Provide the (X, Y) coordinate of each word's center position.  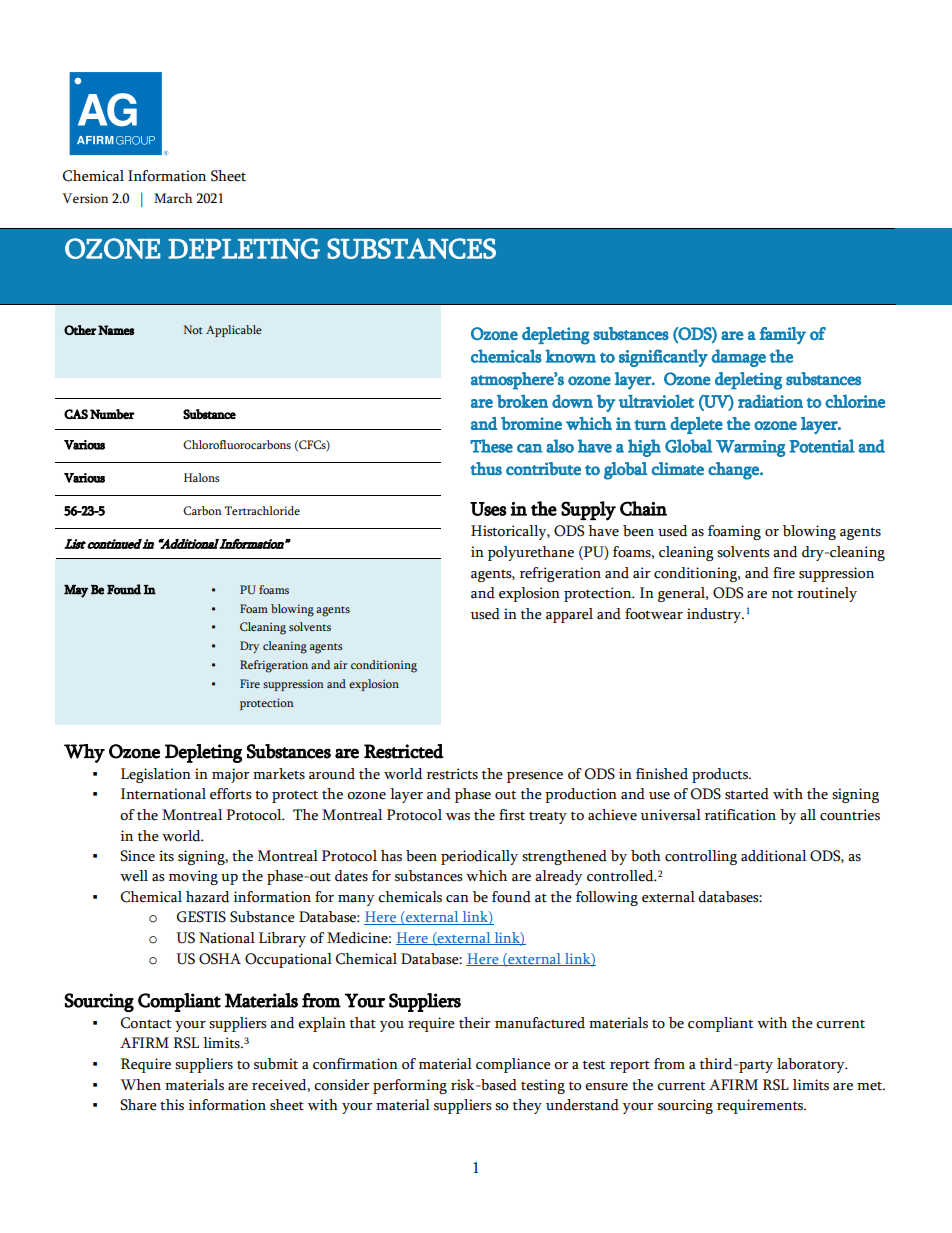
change (734, 471)
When (140, 1085)
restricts (452, 774)
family (783, 336)
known (570, 356)
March (173, 198)
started (747, 794)
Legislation (156, 775)
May (76, 591)
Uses (488, 509)
